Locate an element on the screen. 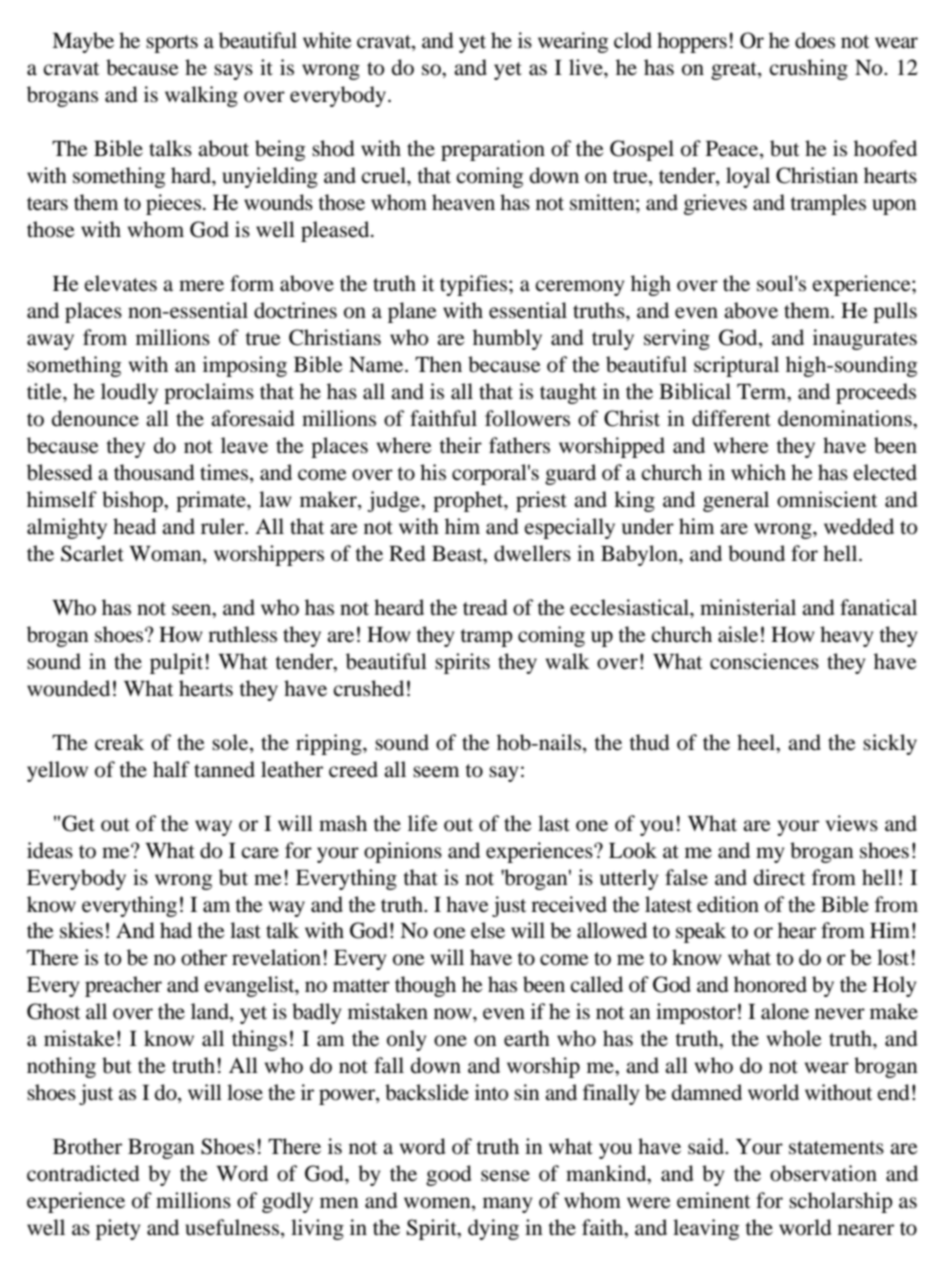 The image size is (945, 1288). Get is located at coordinates (78, 823).
